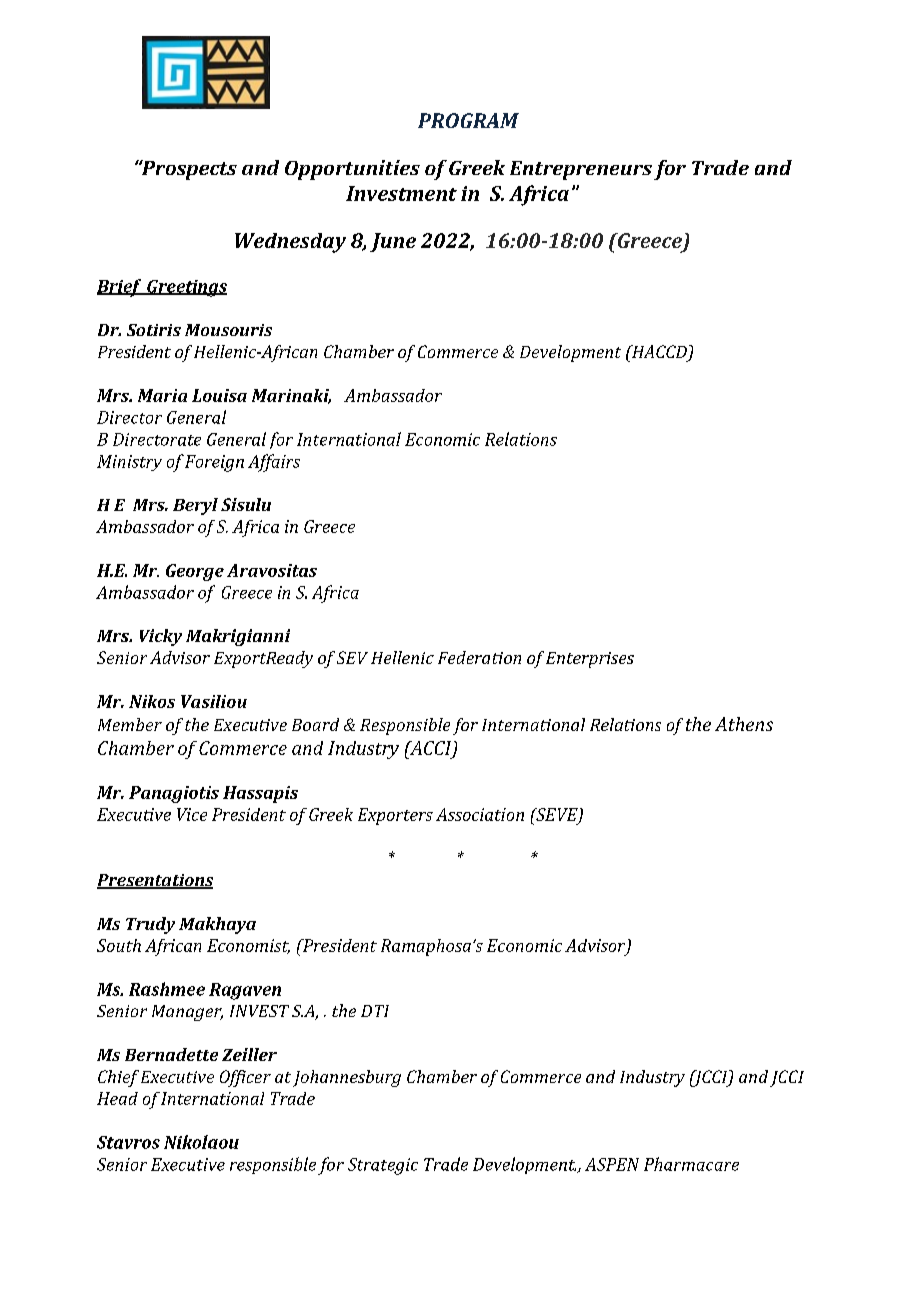 This image has width=924, height=1308. What do you see at coordinates (214, 463) in the image?
I see `Foreign` at bounding box center [214, 463].
